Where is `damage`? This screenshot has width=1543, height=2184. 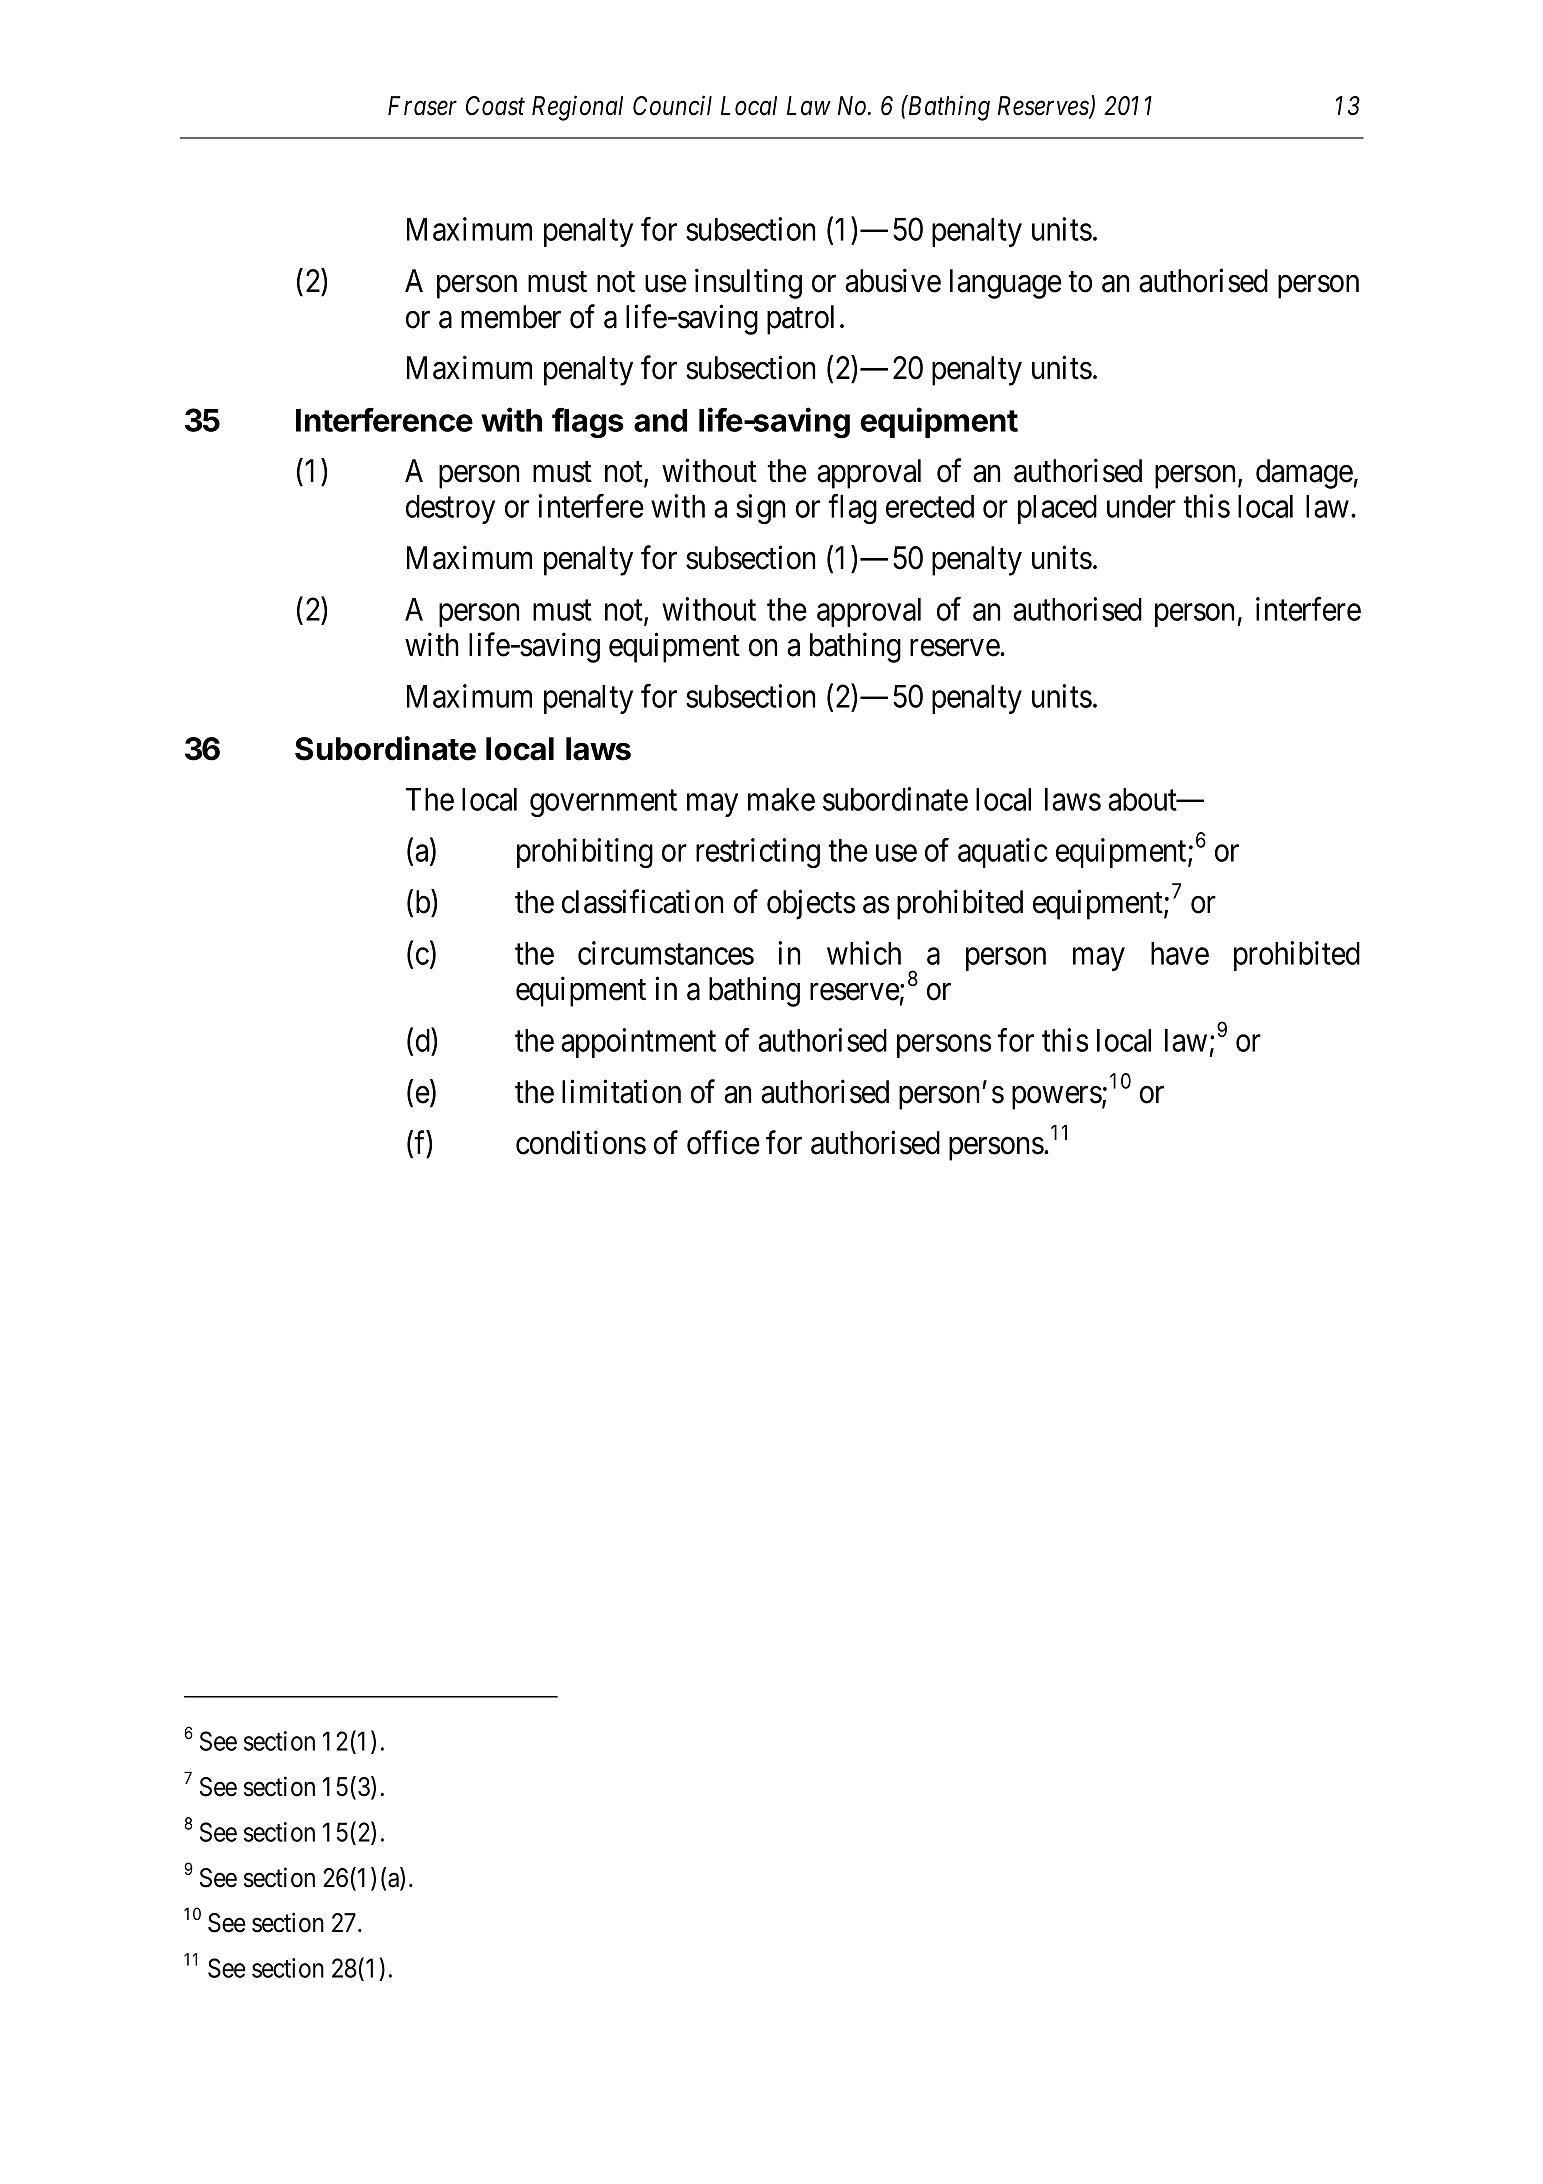
damage is located at coordinates (1304, 474).
